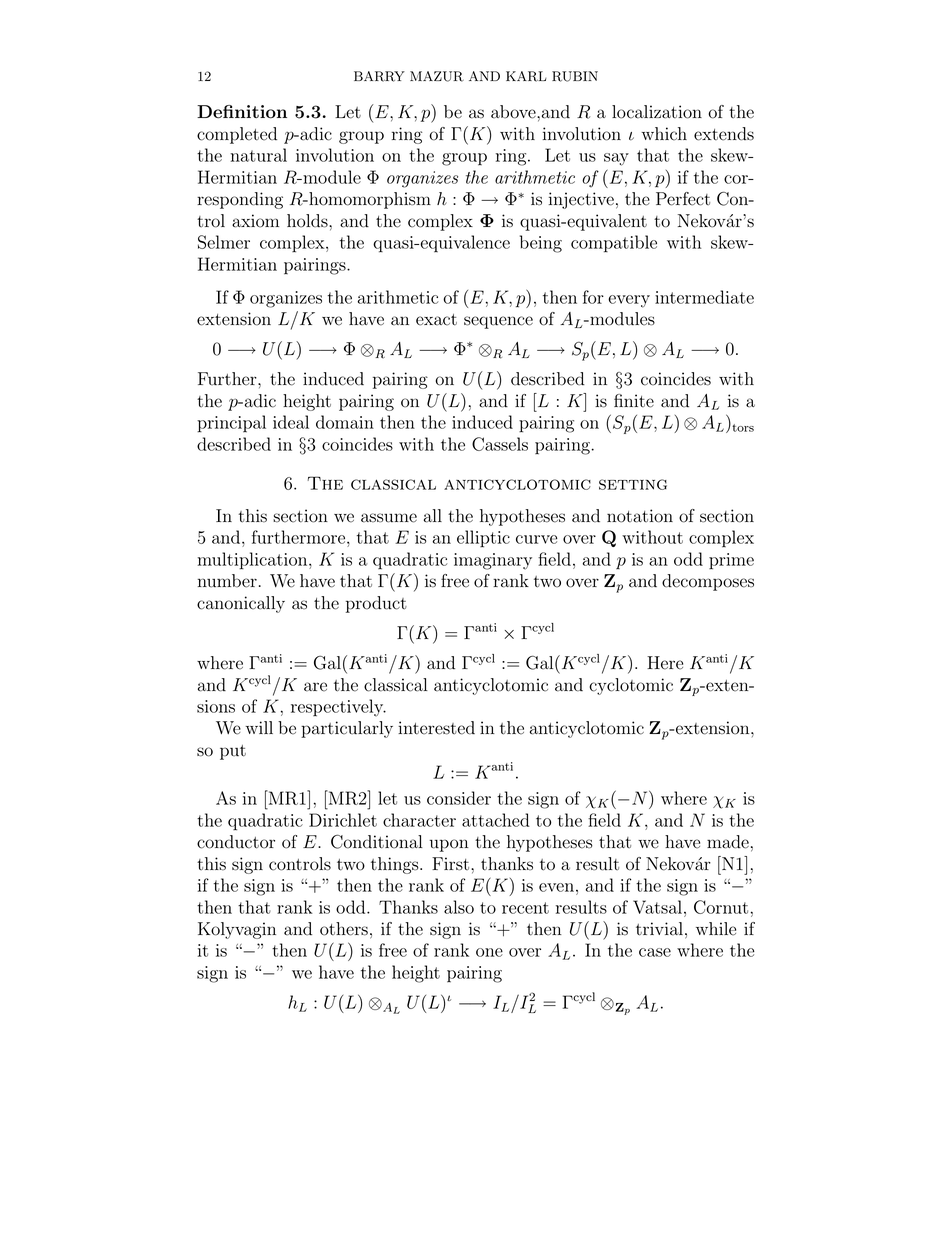 This screenshot has height=1233, width=952. What do you see at coordinates (708, 582) in the screenshot?
I see `decomposes` at bounding box center [708, 582].
